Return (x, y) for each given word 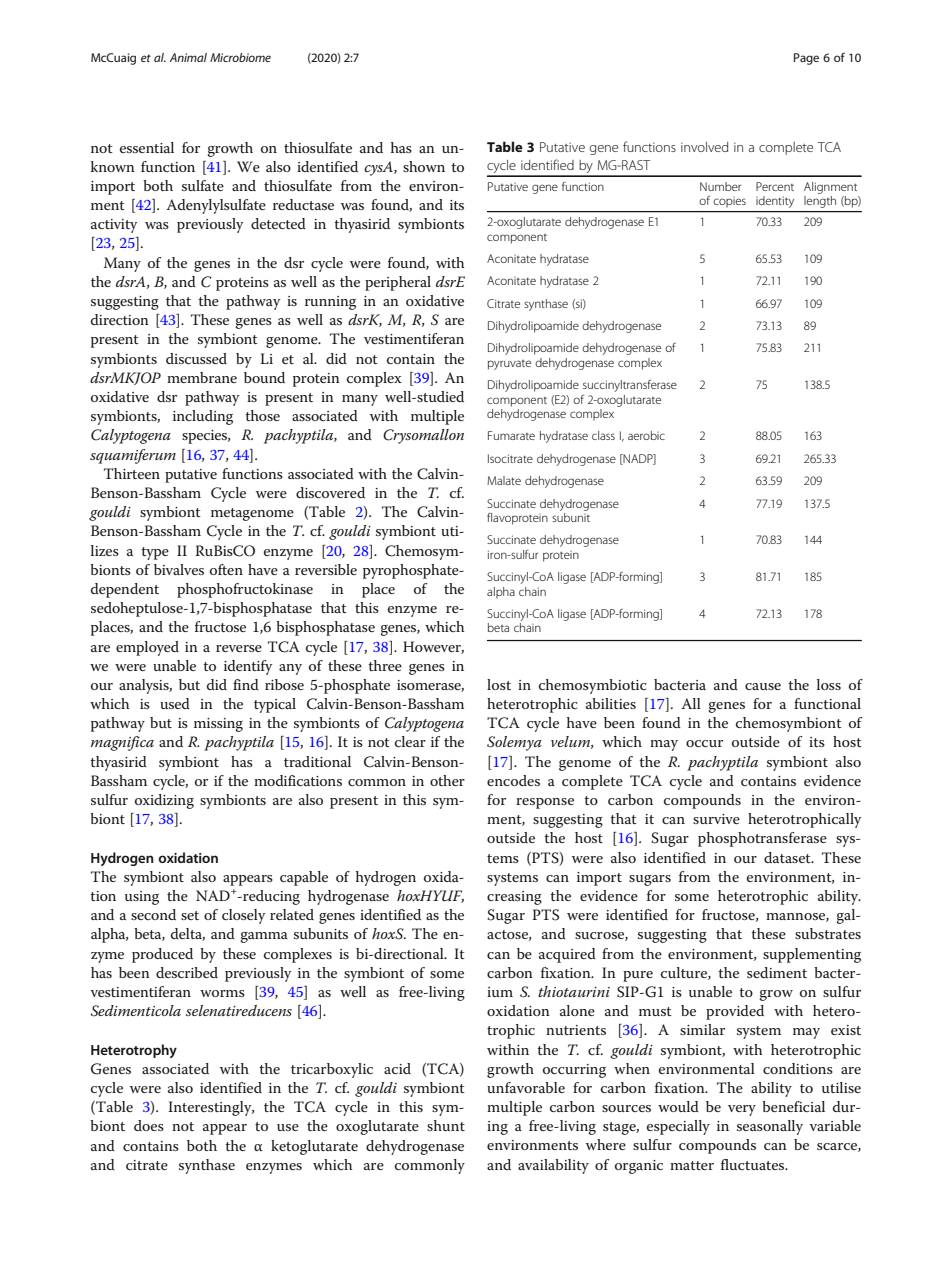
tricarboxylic (332, 1070)
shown (424, 166)
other (447, 780)
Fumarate (511, 435)
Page (806, 59)
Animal (188, 57)
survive (716, 819)
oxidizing (164, 801)
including (203, 417)
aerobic (646, 435)
